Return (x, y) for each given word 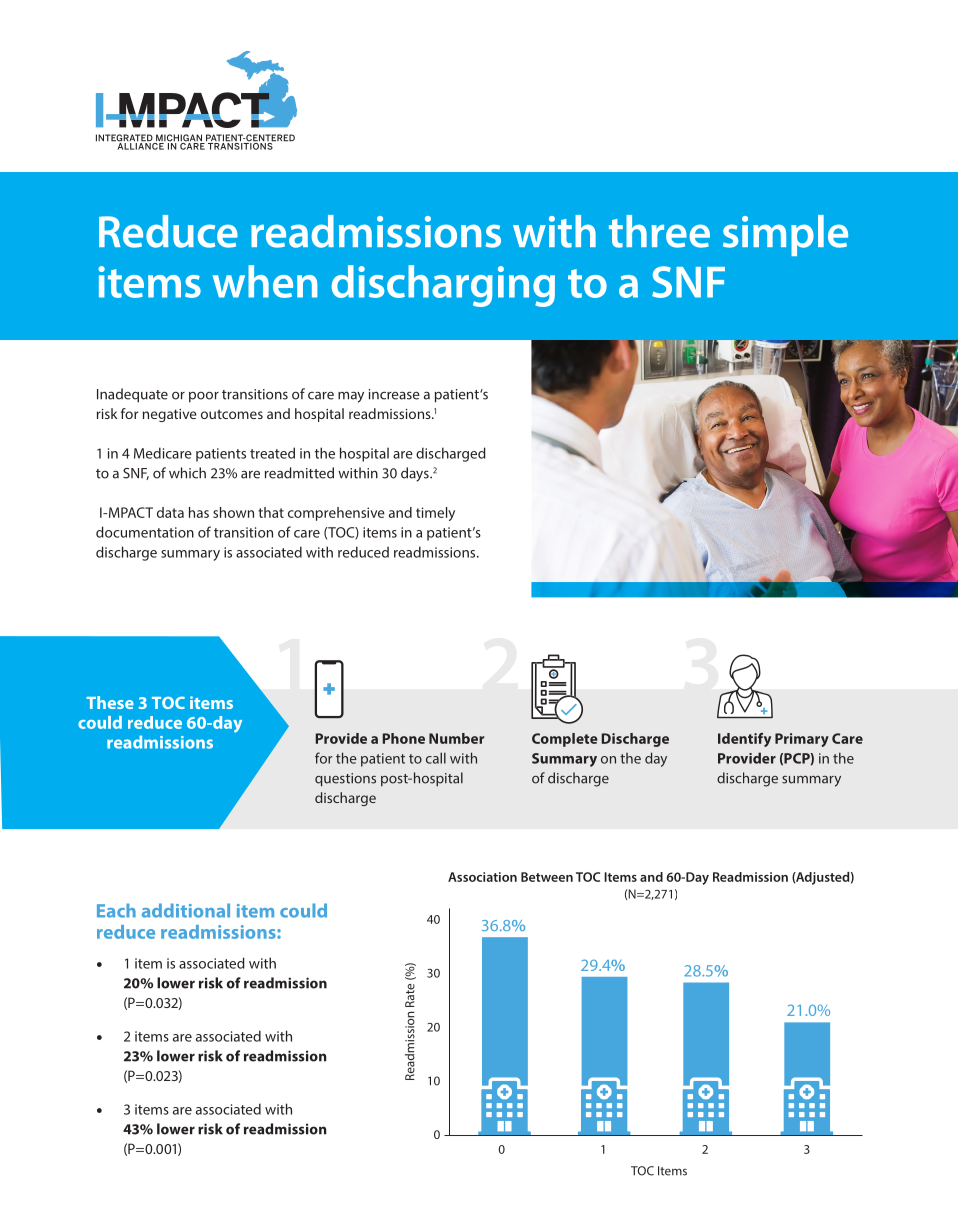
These (110, 702)
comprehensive (336, 514)
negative (170, 415)
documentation (145, 532)
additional (186, 910)
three (659, 231)
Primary (802, 740)
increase (394, 394)
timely (435, 514)
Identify (744, 740)
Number (456, 738)
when (265, 281)
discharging (443, 286)
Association (482, 877)
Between (547, 877)
